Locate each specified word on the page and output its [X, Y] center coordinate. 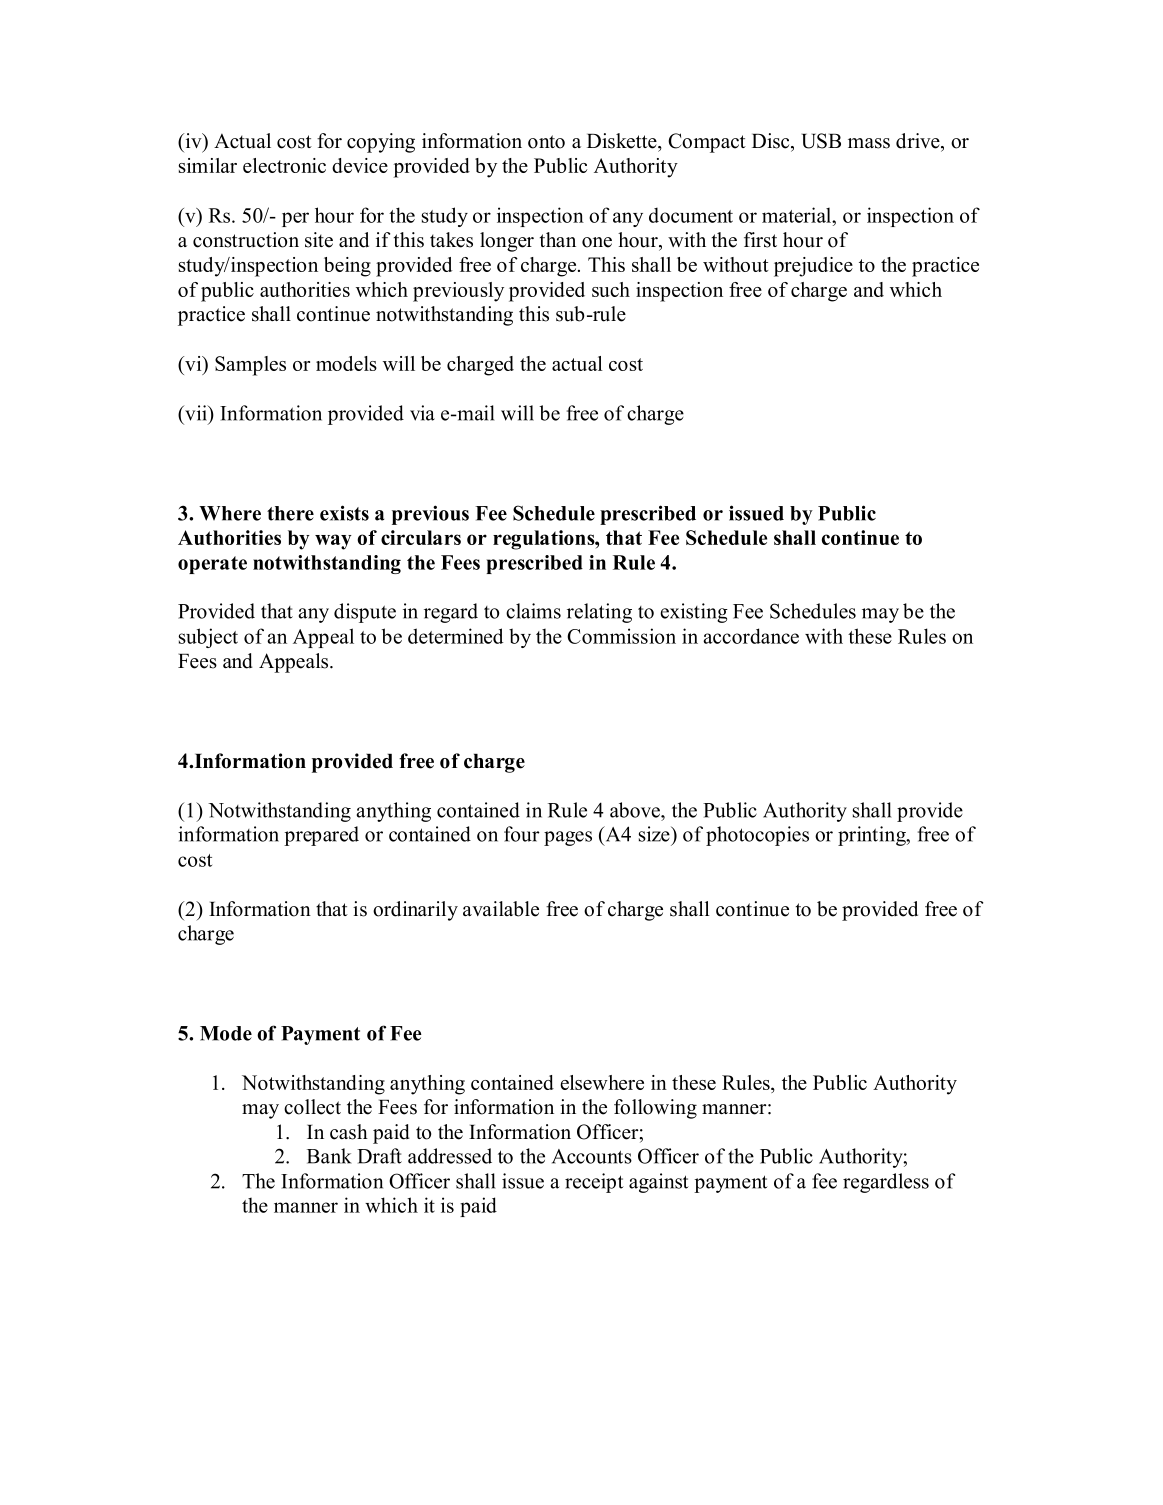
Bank [329, 1156]
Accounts [592, 1156]
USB [821, 141]
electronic [284, 165]
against [659, 1183]
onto [546, 142]
